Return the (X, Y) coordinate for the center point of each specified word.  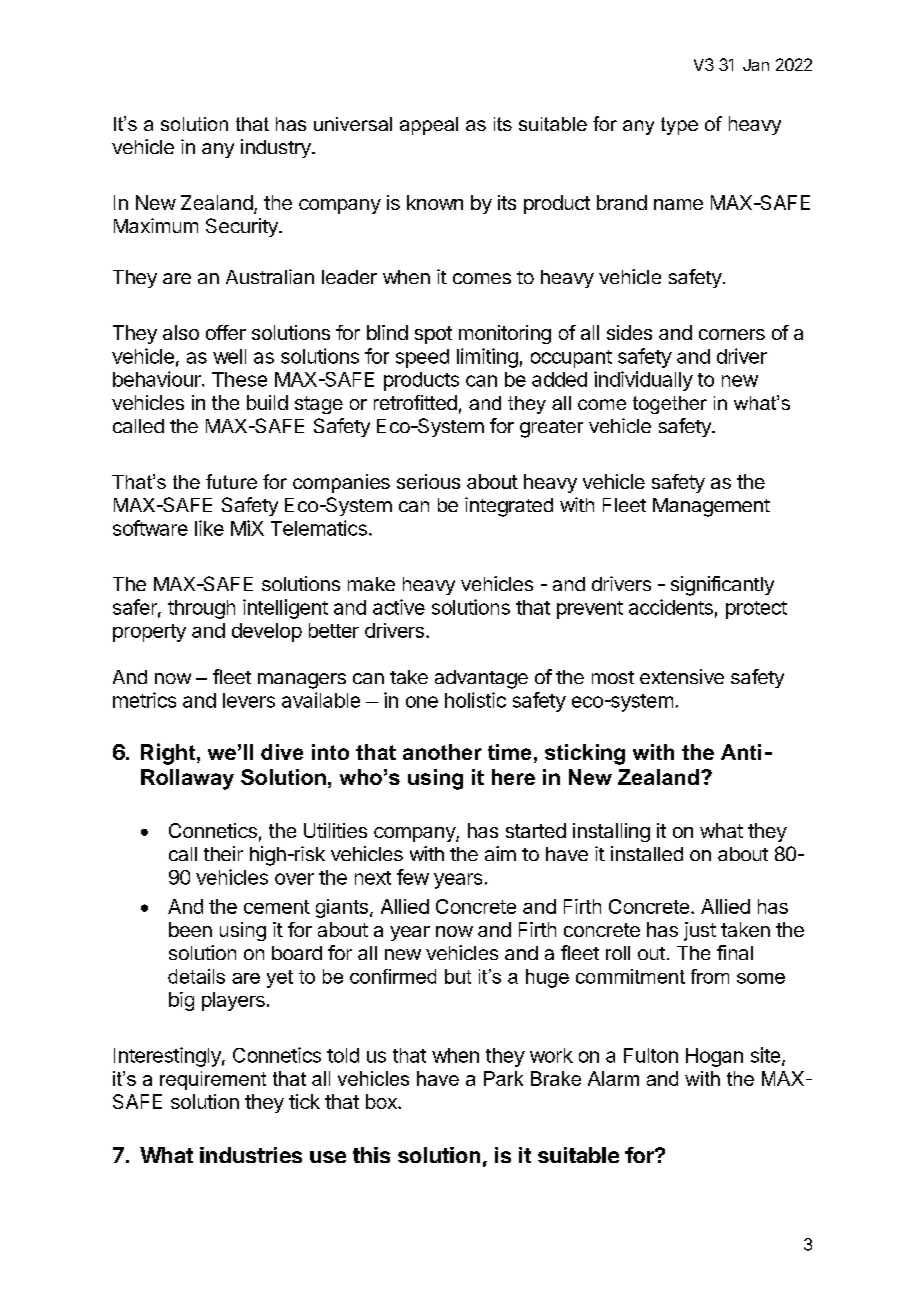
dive (282, 752)
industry (277, 148)
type (679, 126)
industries (251, 1155)
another (442, 752)
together (670, 405)
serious (428, 481)
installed (647, 853)
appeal (429, 126)
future (231, 481)
